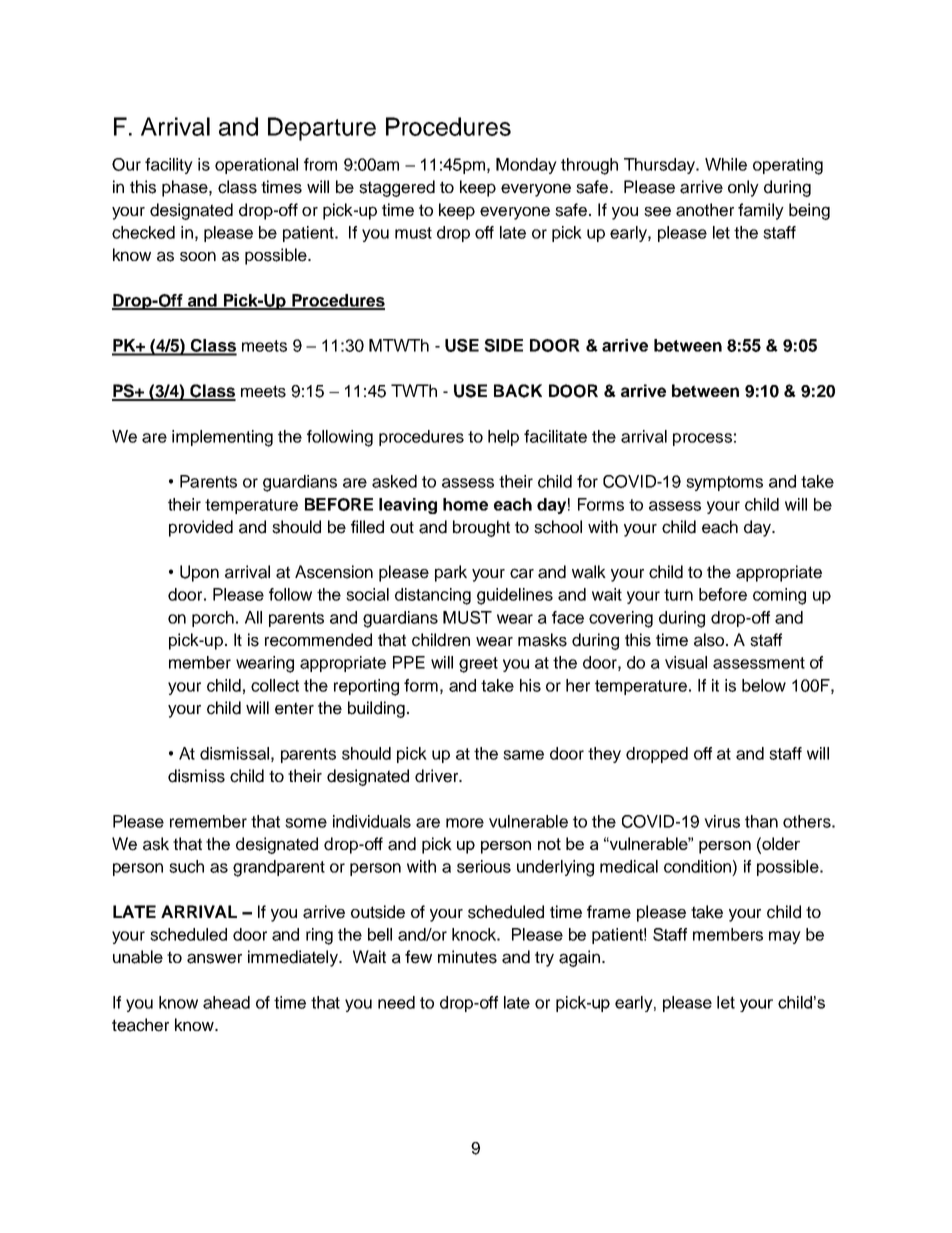  Describe the element at coordinates (451, 573) in the image. I see `park` at that location.
